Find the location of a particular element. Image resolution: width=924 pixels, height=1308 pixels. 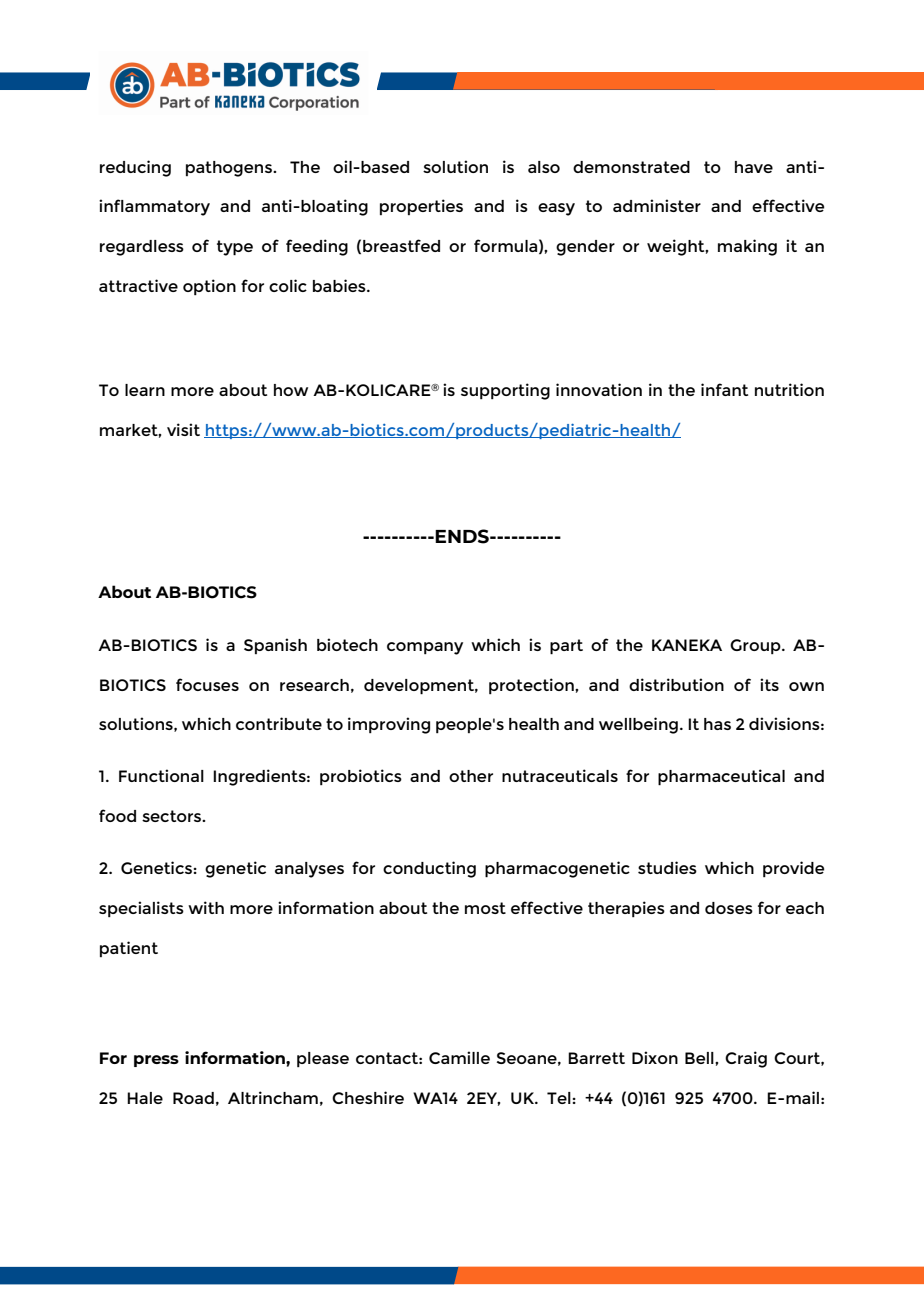

with is located at coordinates (206, 907).
